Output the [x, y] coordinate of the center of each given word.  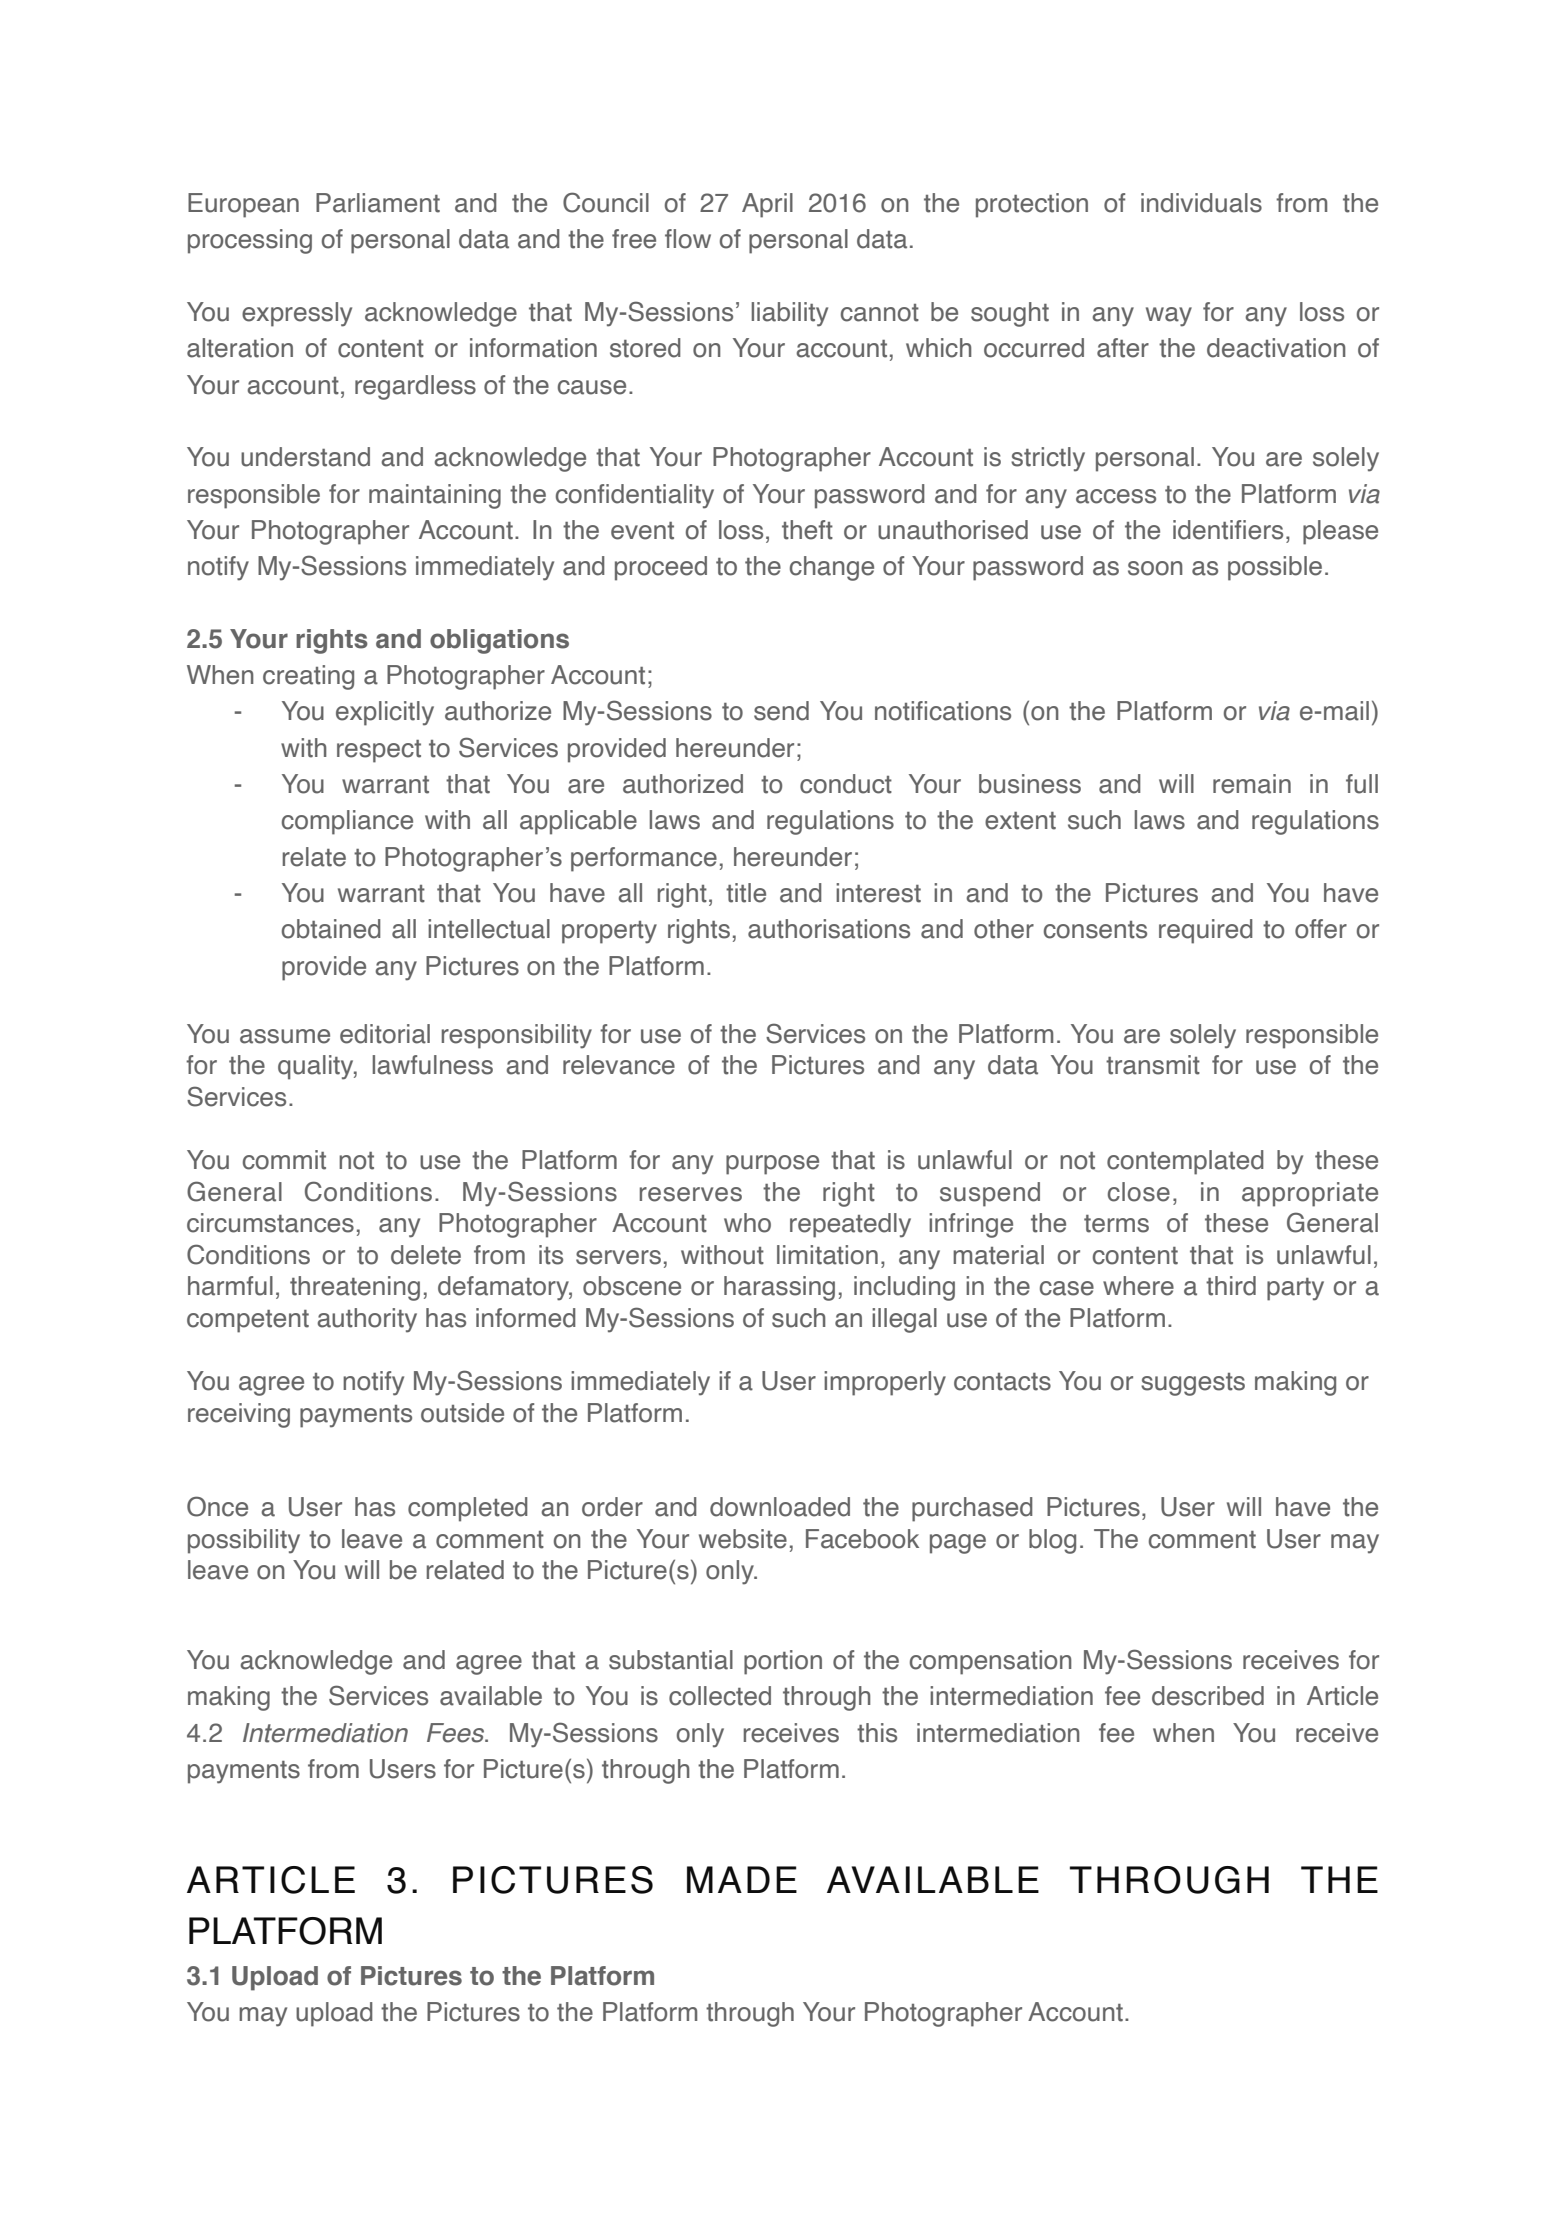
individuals [1201, 203]
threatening [355, 1288]
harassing [779, 1288]
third [1231, 1286]
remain [1252, 784]
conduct [846, 784]
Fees [457, 1733]
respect [379, 751]
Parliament [378, 203]
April [767, 205]
